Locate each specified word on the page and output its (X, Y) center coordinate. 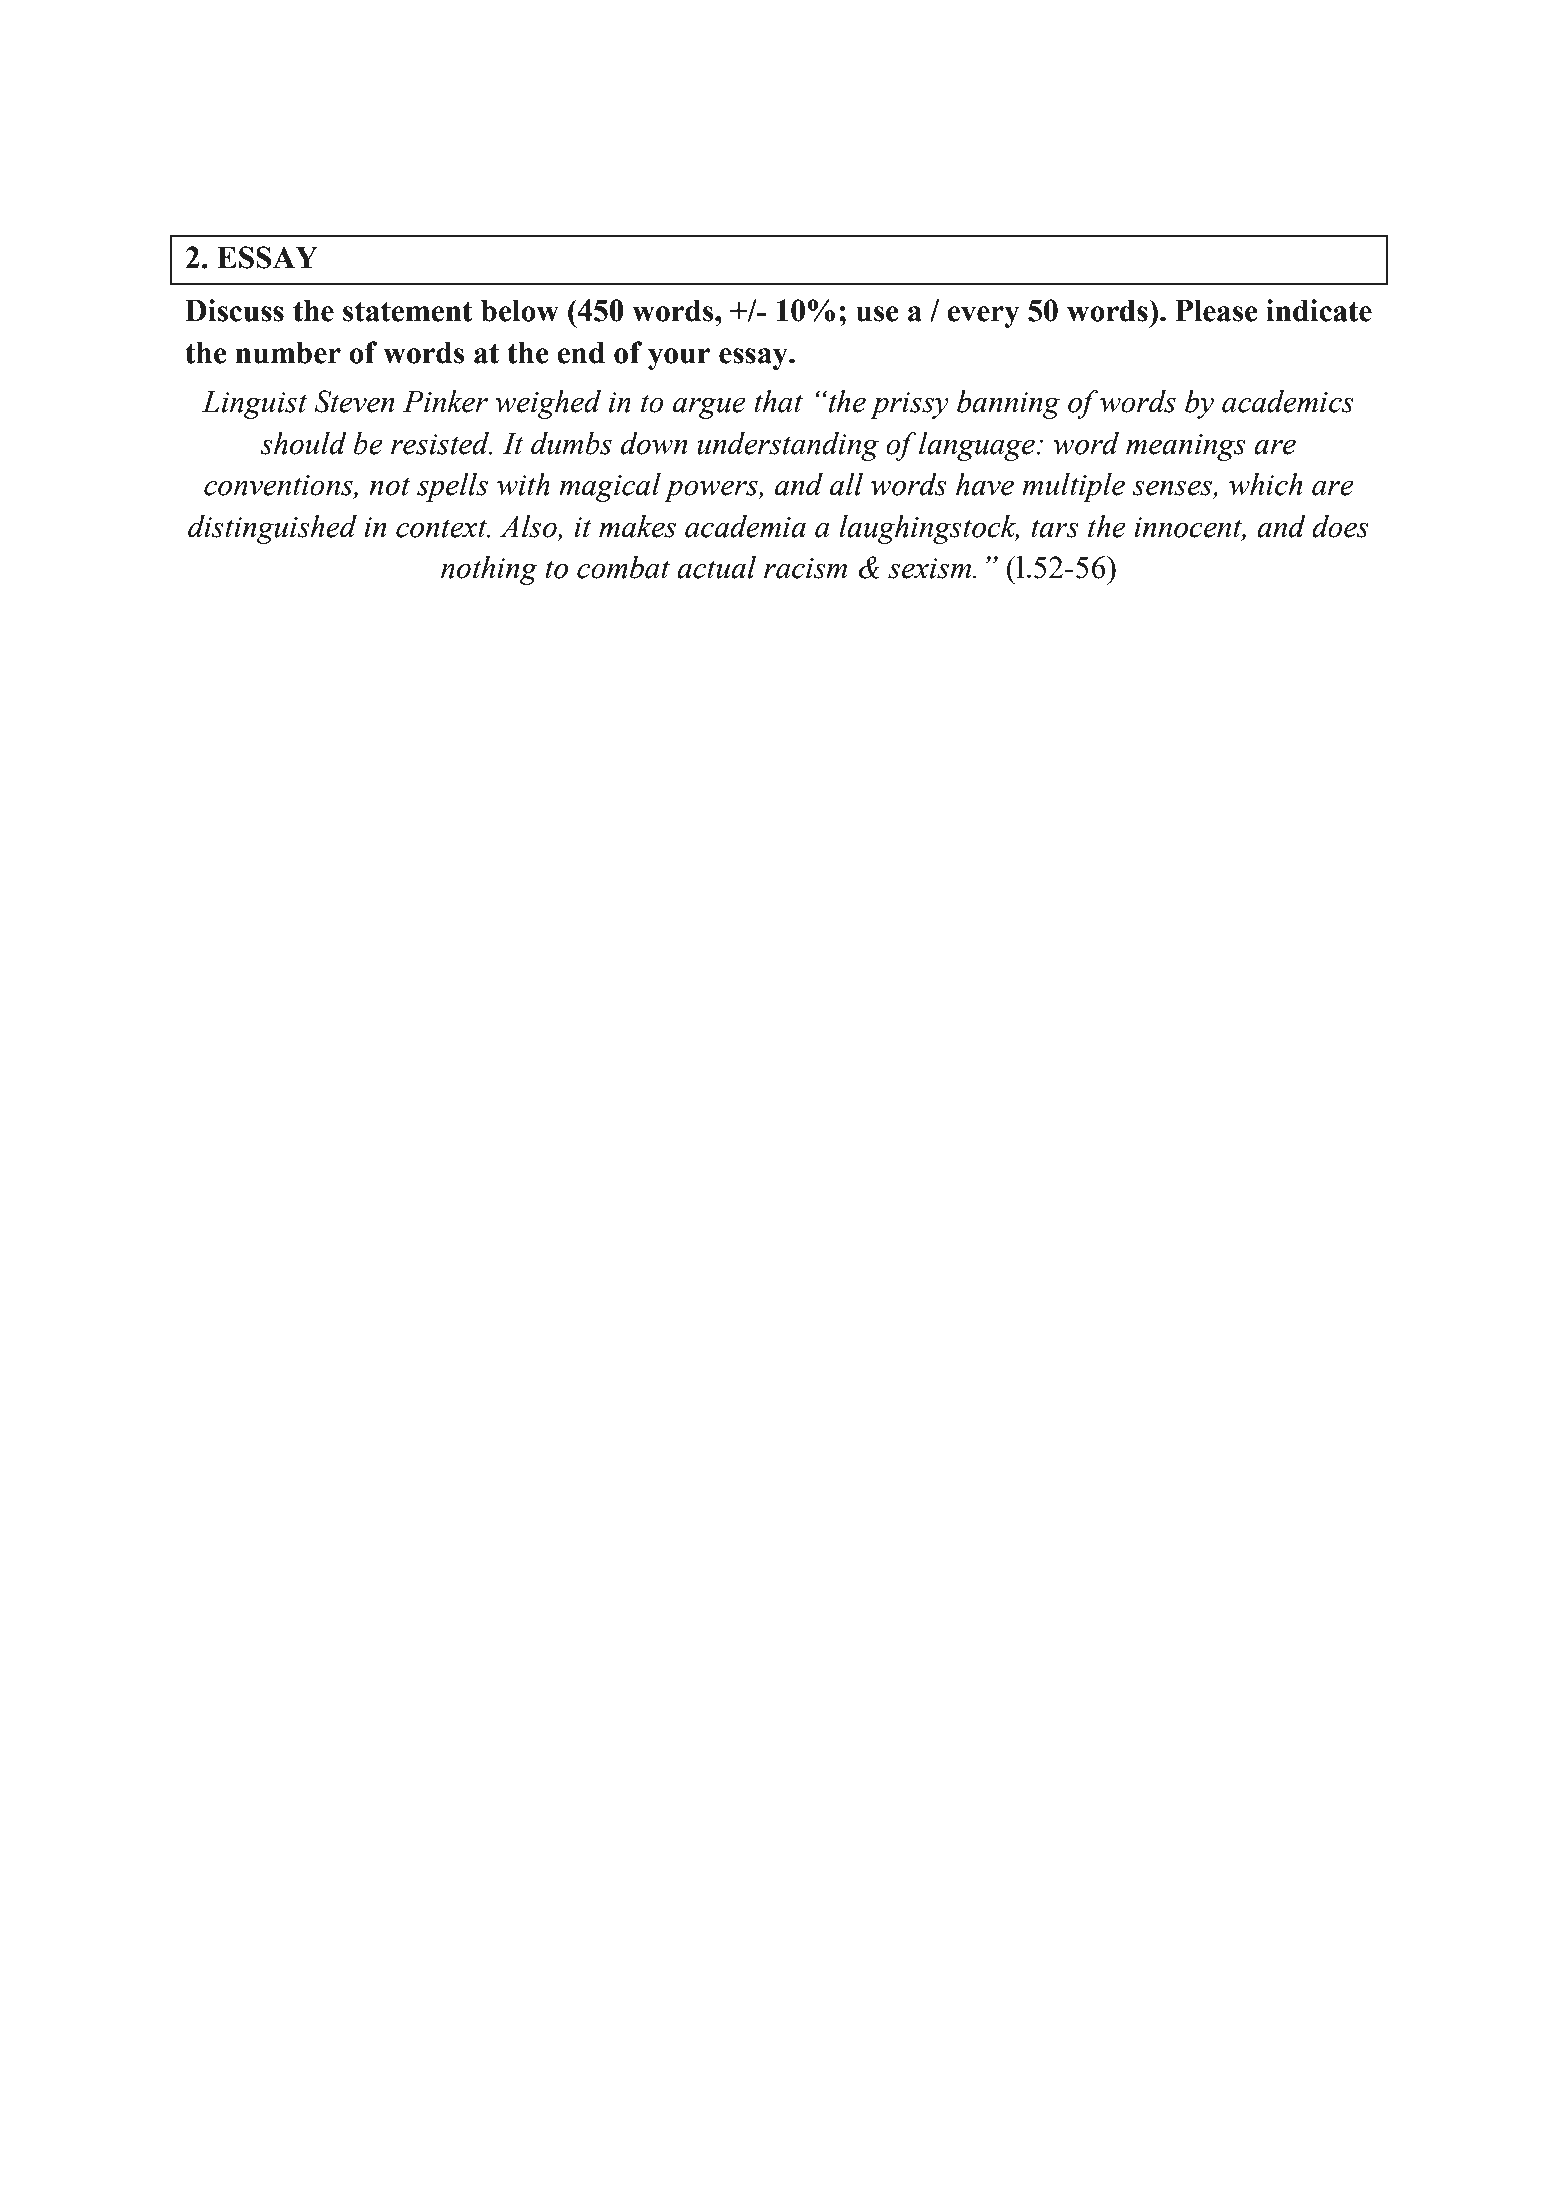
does (1340, 526)
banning (1008, 404)
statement (408, 311)
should (303, 443)
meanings (1186, 447)
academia (745, 526)
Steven (354, 401)
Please (1216, 311)
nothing (489, 570)
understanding (788, 446)
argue (709, 408)
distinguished (272, 529)
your (679, 359)
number (288, 353)
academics (1288, 401)
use (877, 314)
